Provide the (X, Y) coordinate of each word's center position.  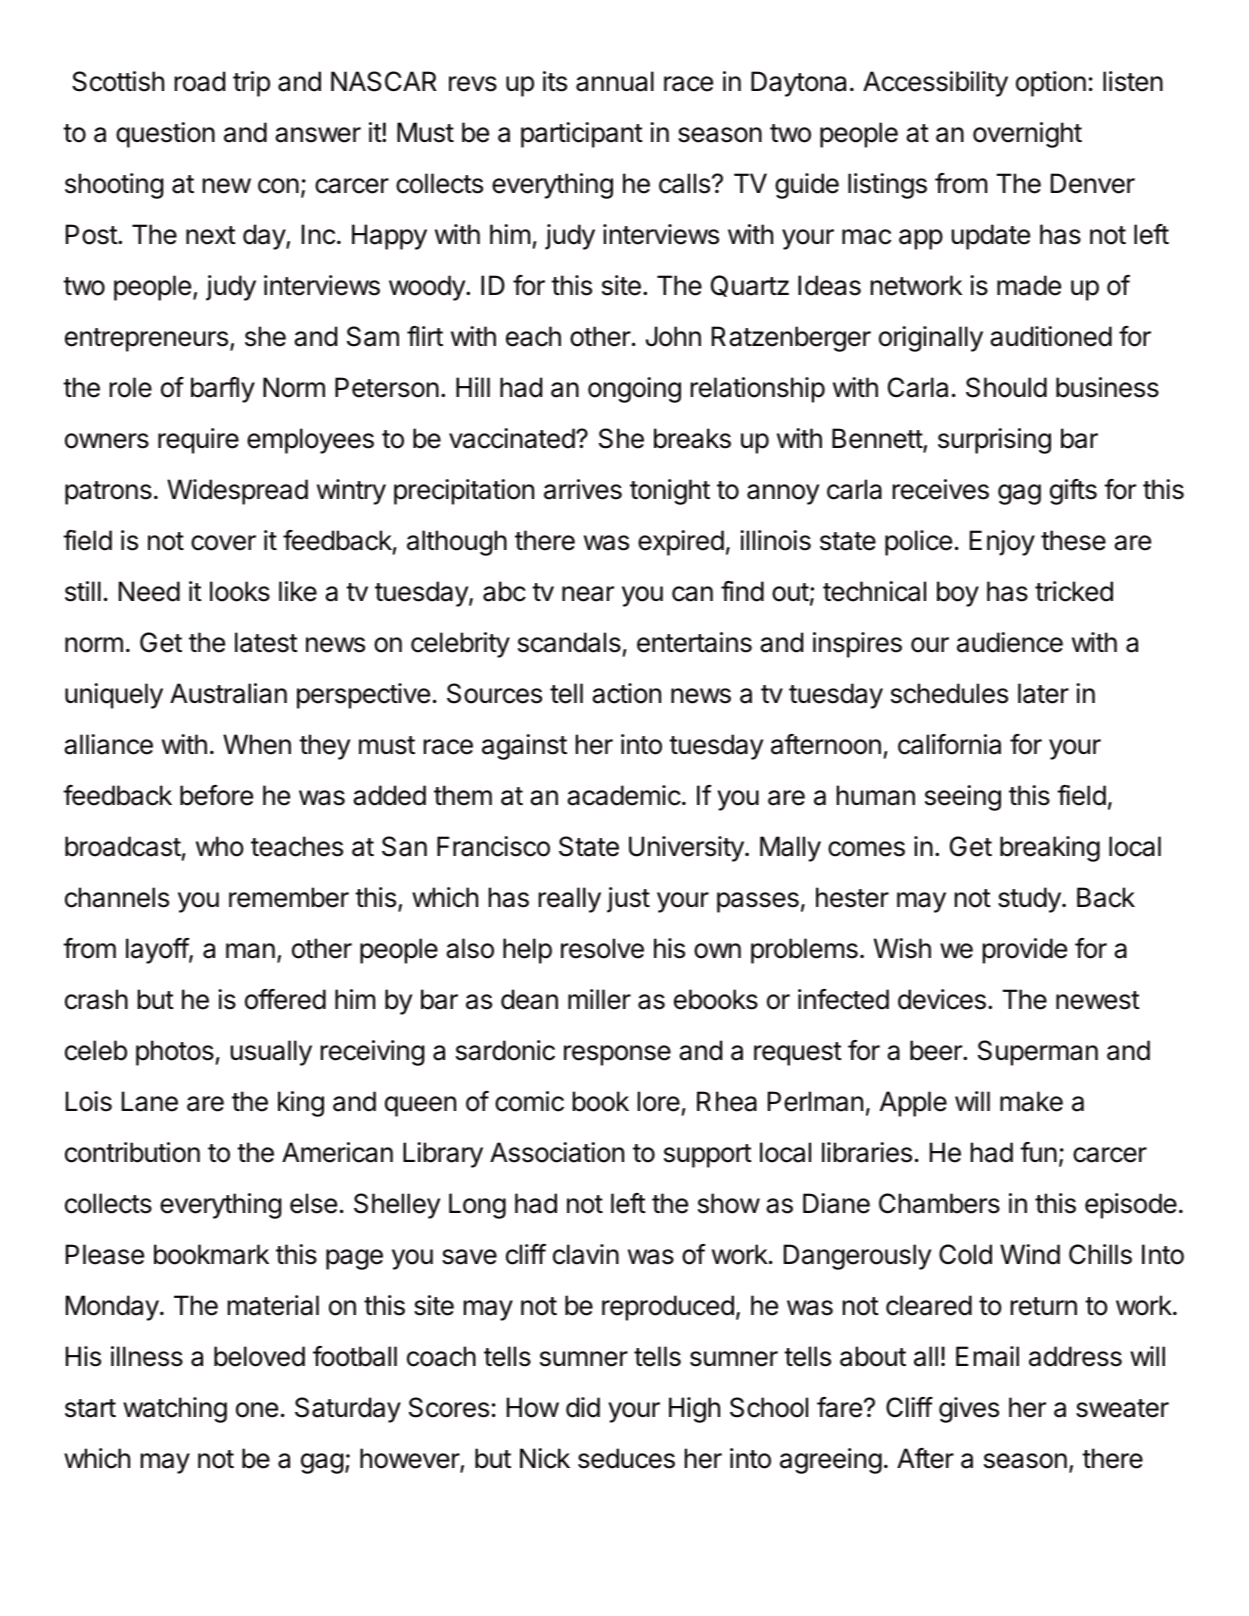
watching (175, 1410)
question (165, 135)
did (583, 1407)
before (216, 795)
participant (582, 135)
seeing (963, 798)
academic (624, 795)
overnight (1027, 135)
